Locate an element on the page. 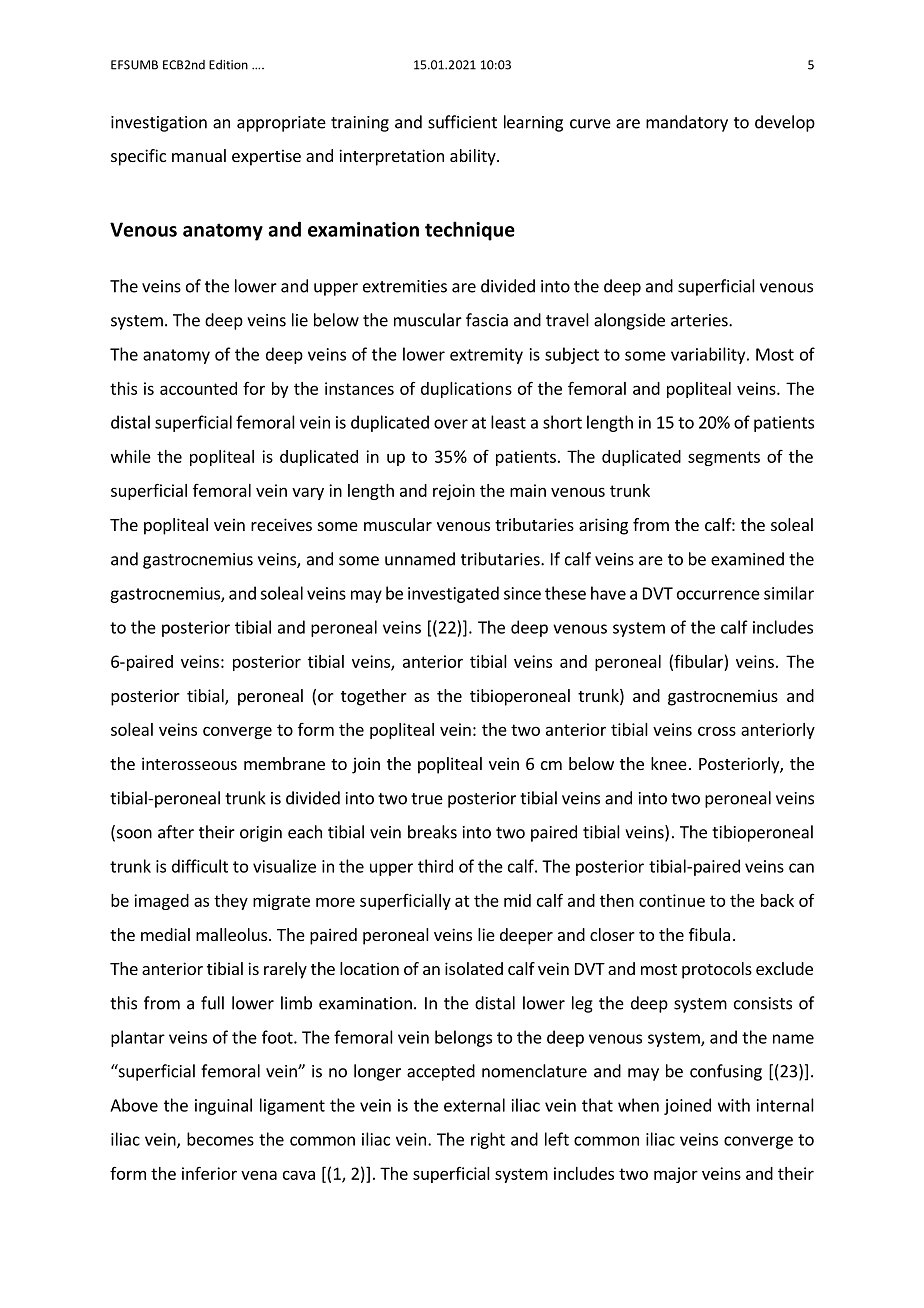  Edition is located at coordinates (228, 65).
